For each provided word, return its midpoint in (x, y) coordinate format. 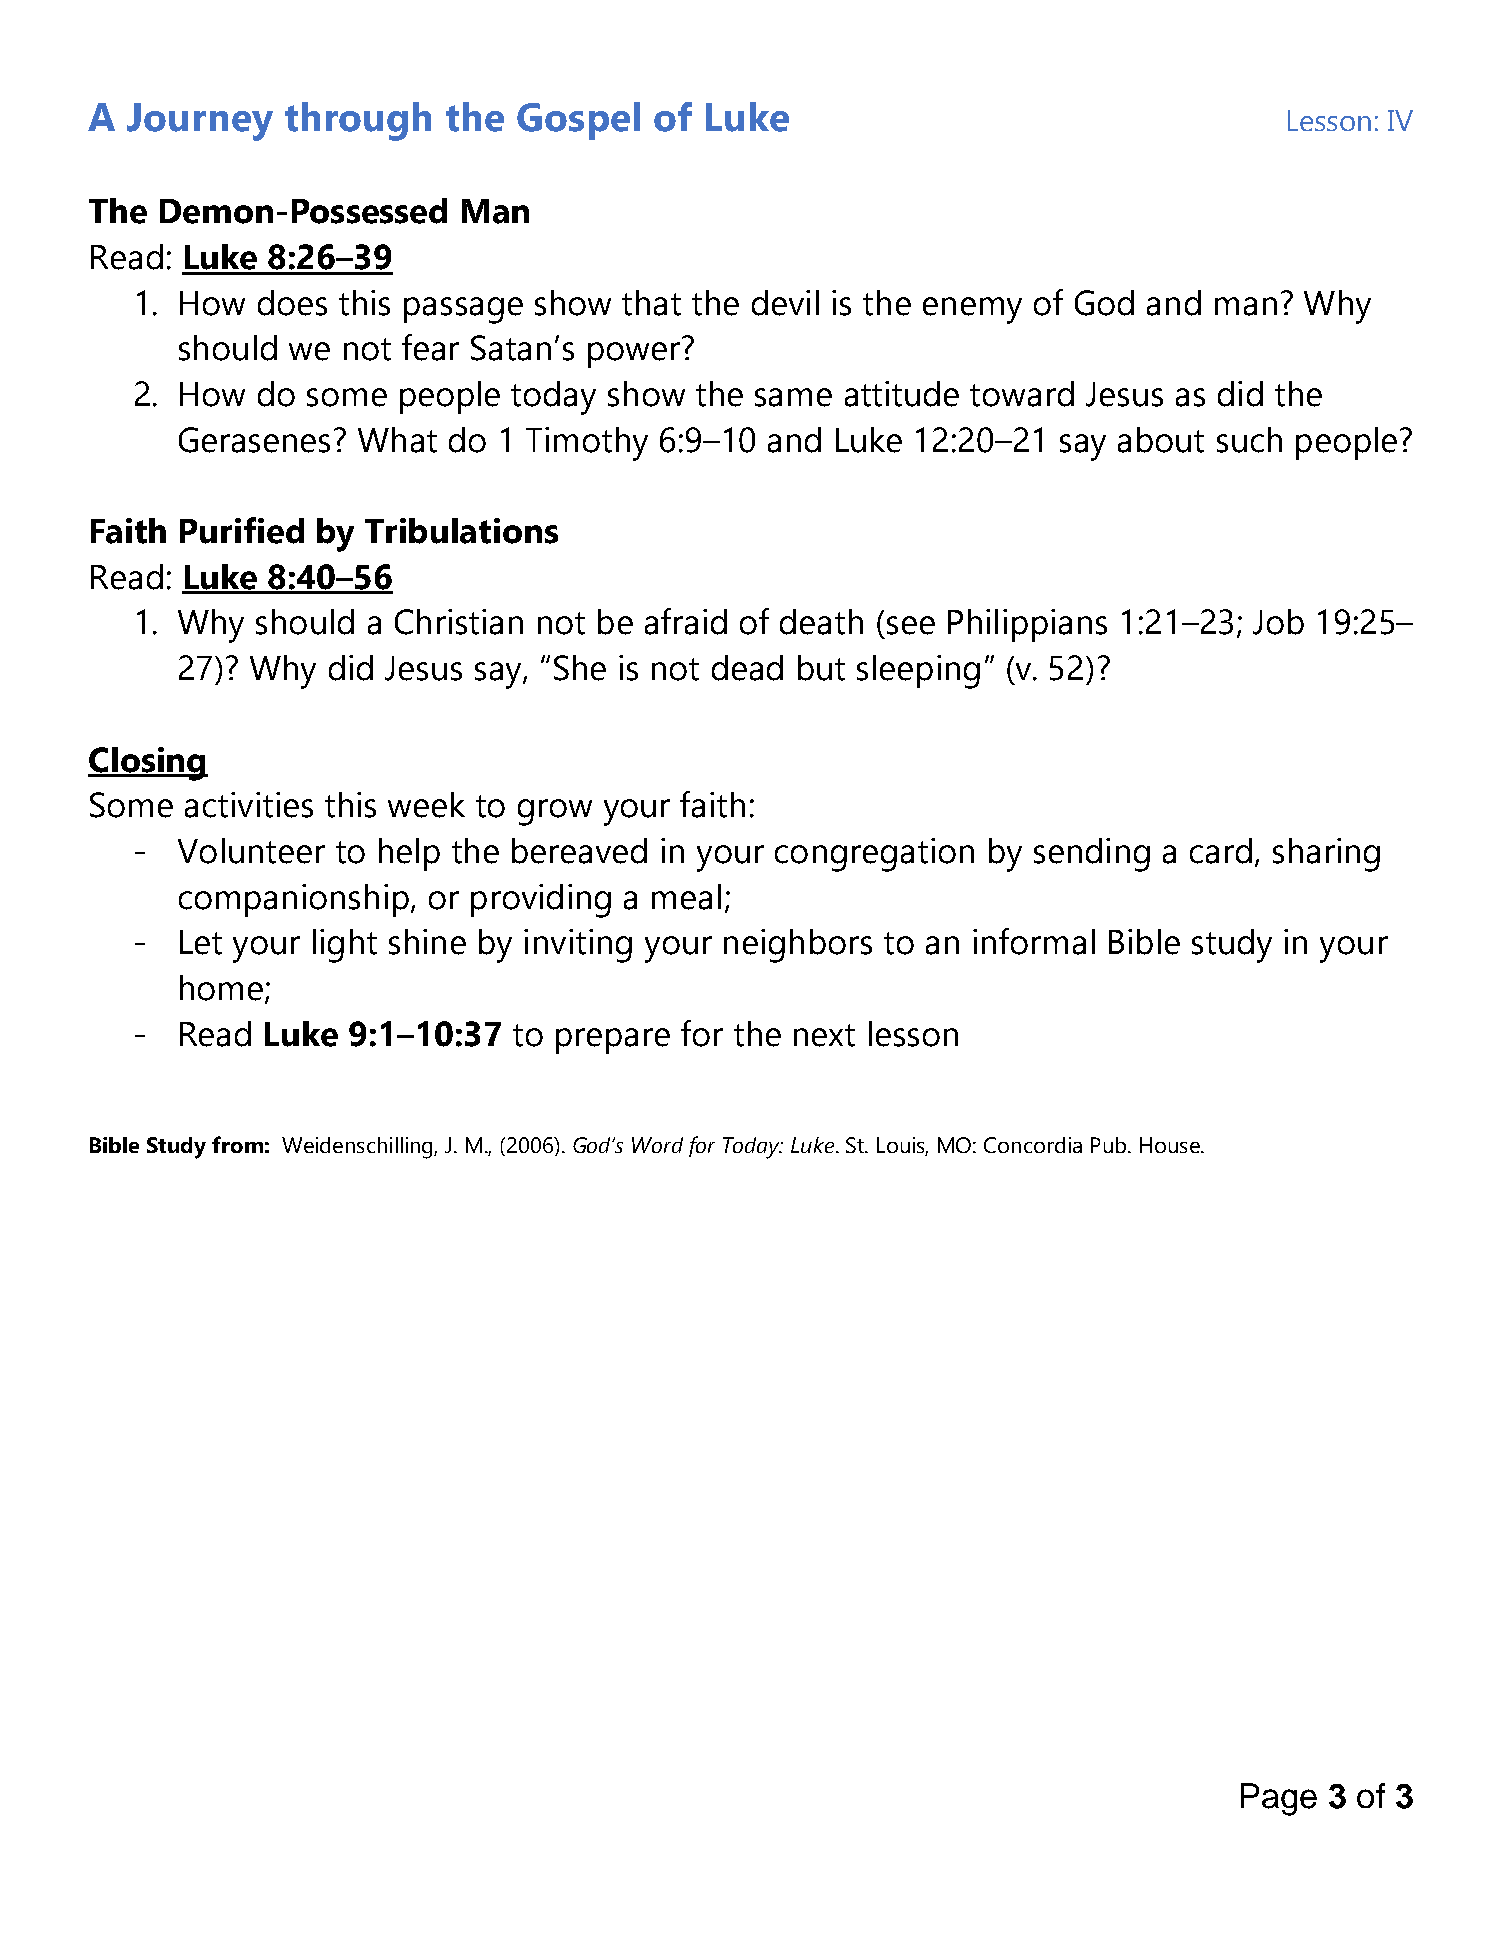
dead (747, 668)
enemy (972, 310)
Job (1278, 622)
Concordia (1033, 1145)
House (1171, 1145)
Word (657, 1145)
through (358, 121)
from (237, 1144)
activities (249, 805)
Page (1279, 1799)
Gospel (578, 121)
